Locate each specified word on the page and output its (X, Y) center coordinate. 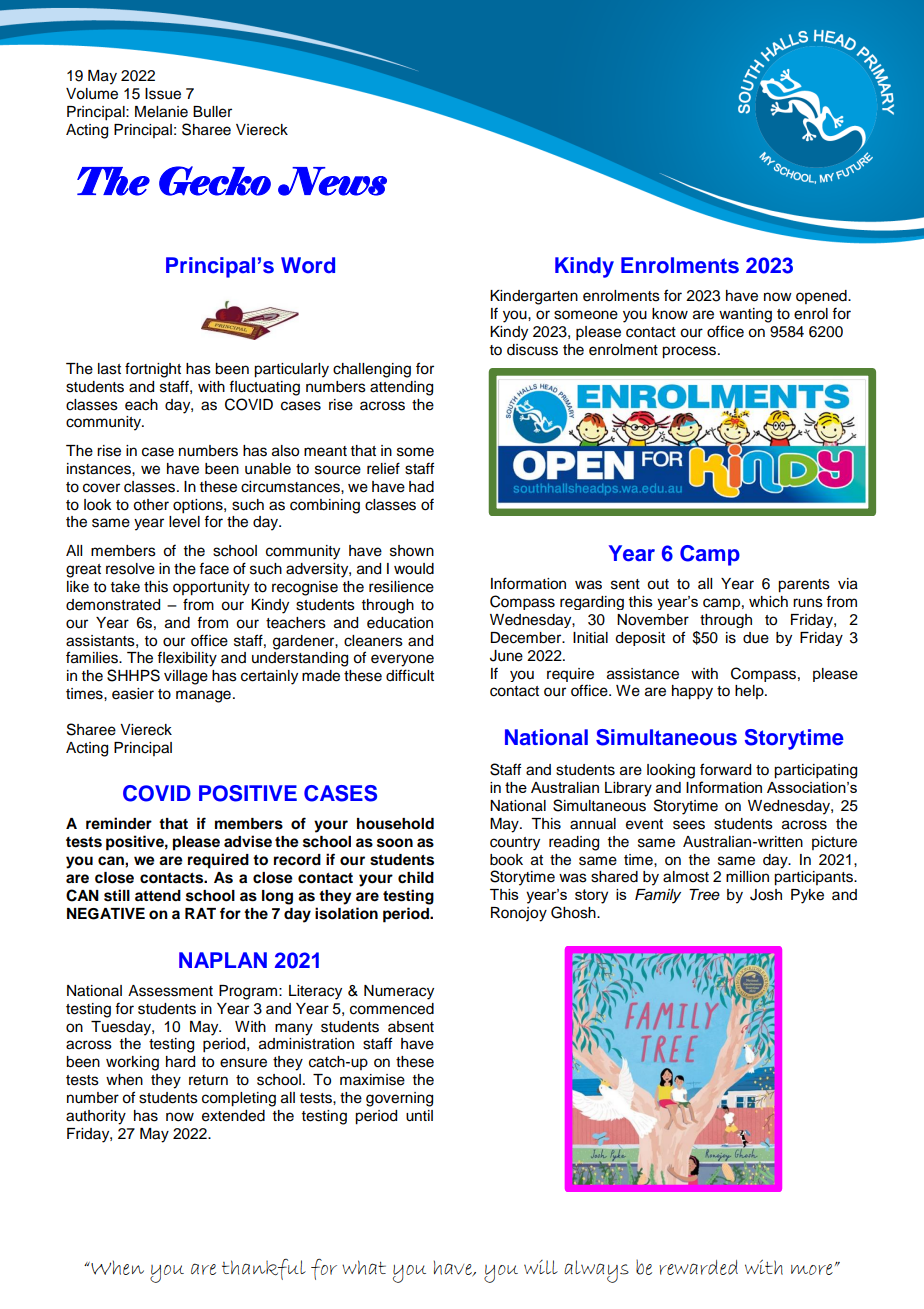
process (690, 352)
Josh (766, 895)
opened (822, 297)
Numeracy (399, 992)
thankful (264, 1269)
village (186, 677)
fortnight (153, 370)
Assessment (170, 991)
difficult (410, 675)
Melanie (161, 112)
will (541, 1267)
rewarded (698, 1267)
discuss (532, 350)
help (750, 692)
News (332, 181)
